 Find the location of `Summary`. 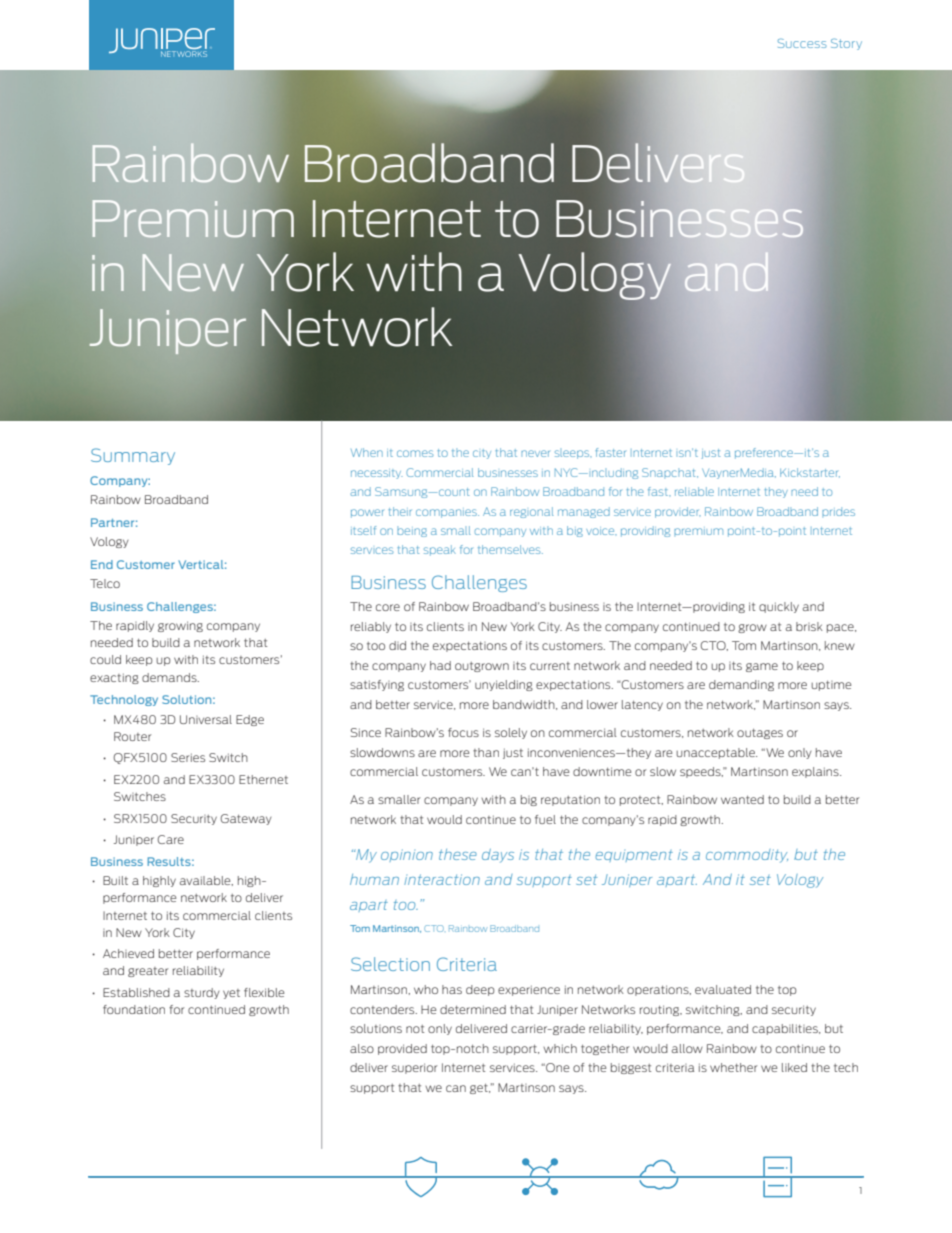

Summary is located at coordinates (133, 456).
